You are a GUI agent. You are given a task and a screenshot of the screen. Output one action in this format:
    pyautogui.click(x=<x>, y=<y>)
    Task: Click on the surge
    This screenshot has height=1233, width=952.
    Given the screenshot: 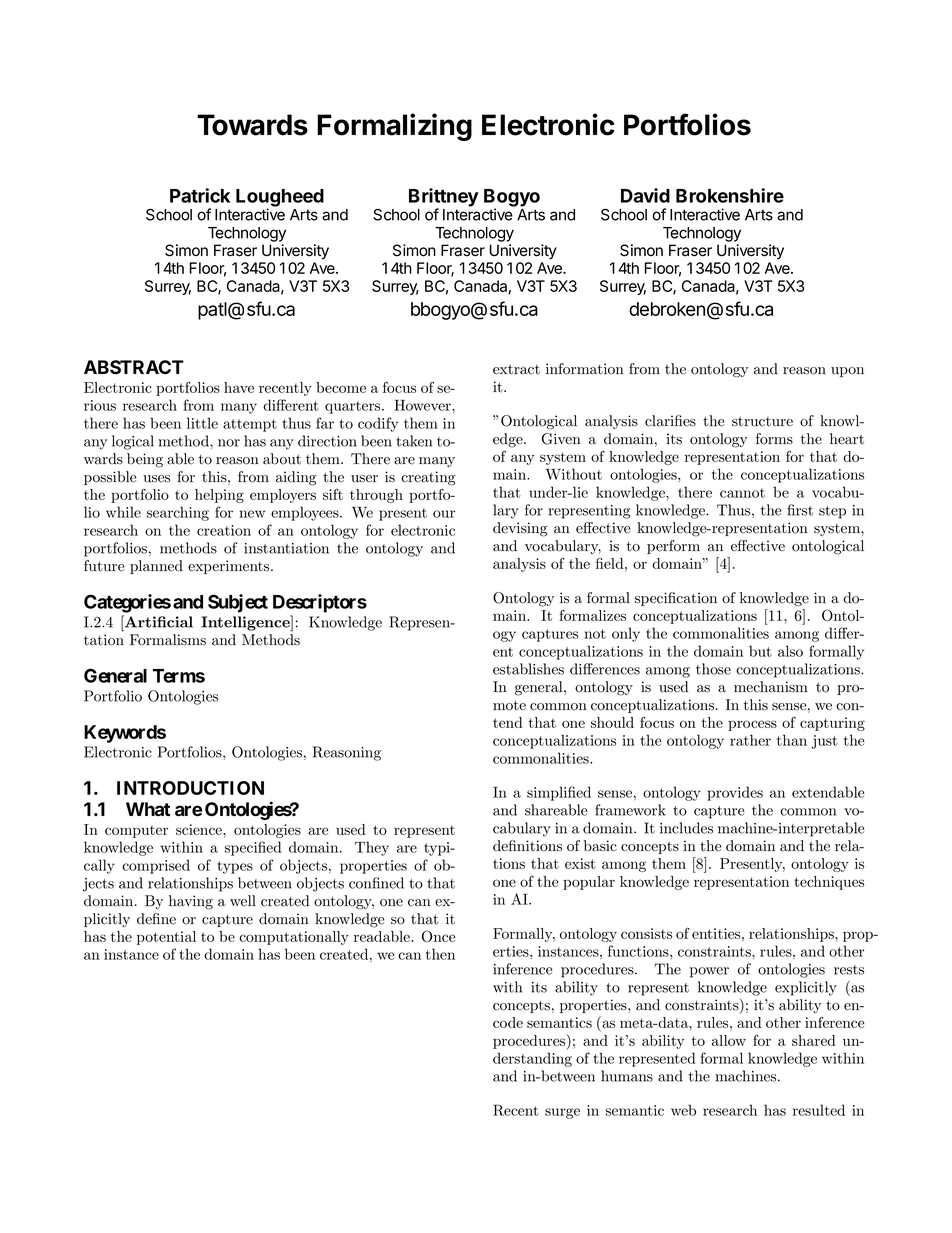 What is the action you would take?
    pyautogui.click(x=562, y=1113)
